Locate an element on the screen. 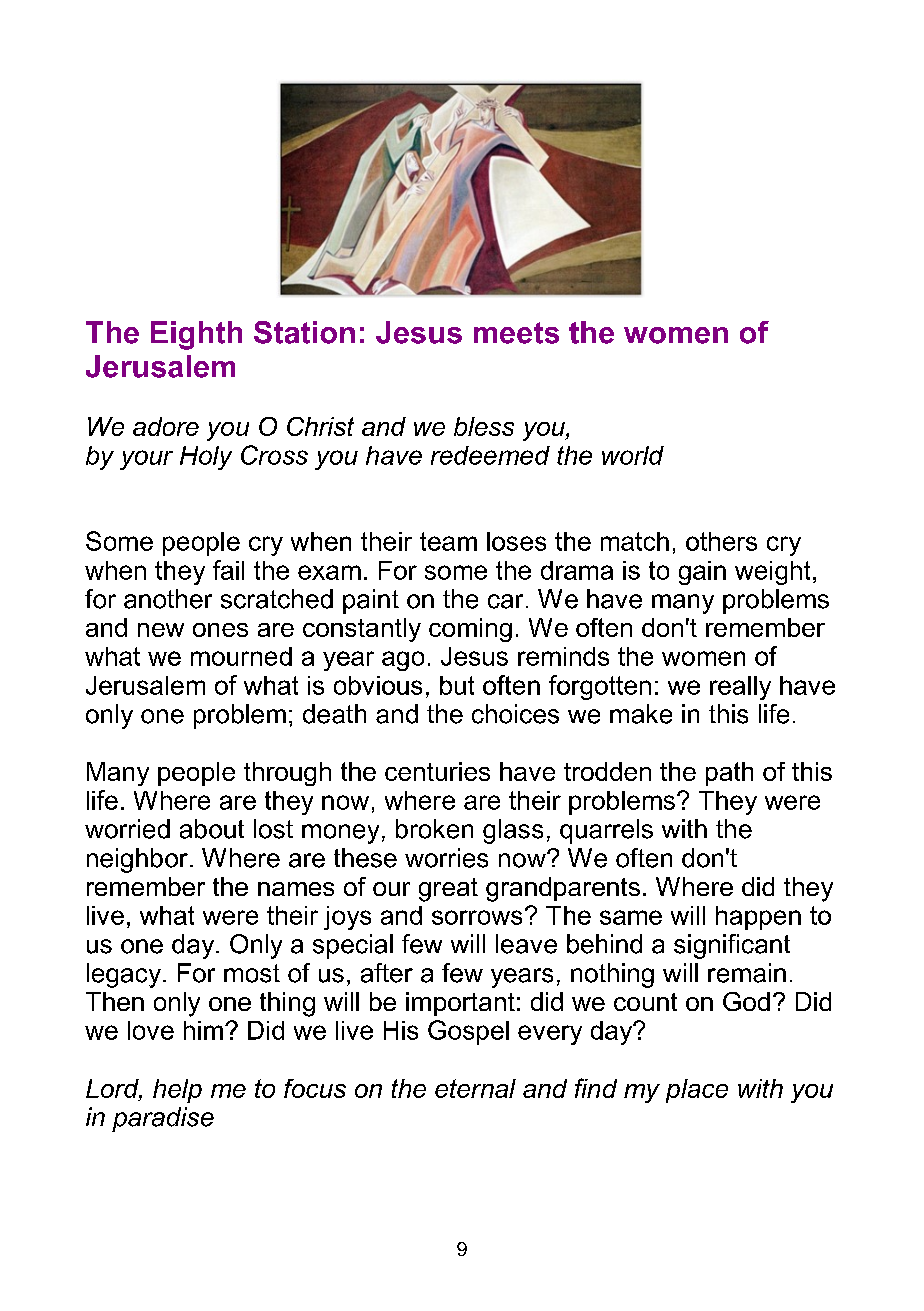 The height and width of the screenshot is (1311, 924). team is located at coordinates (448, 541).
